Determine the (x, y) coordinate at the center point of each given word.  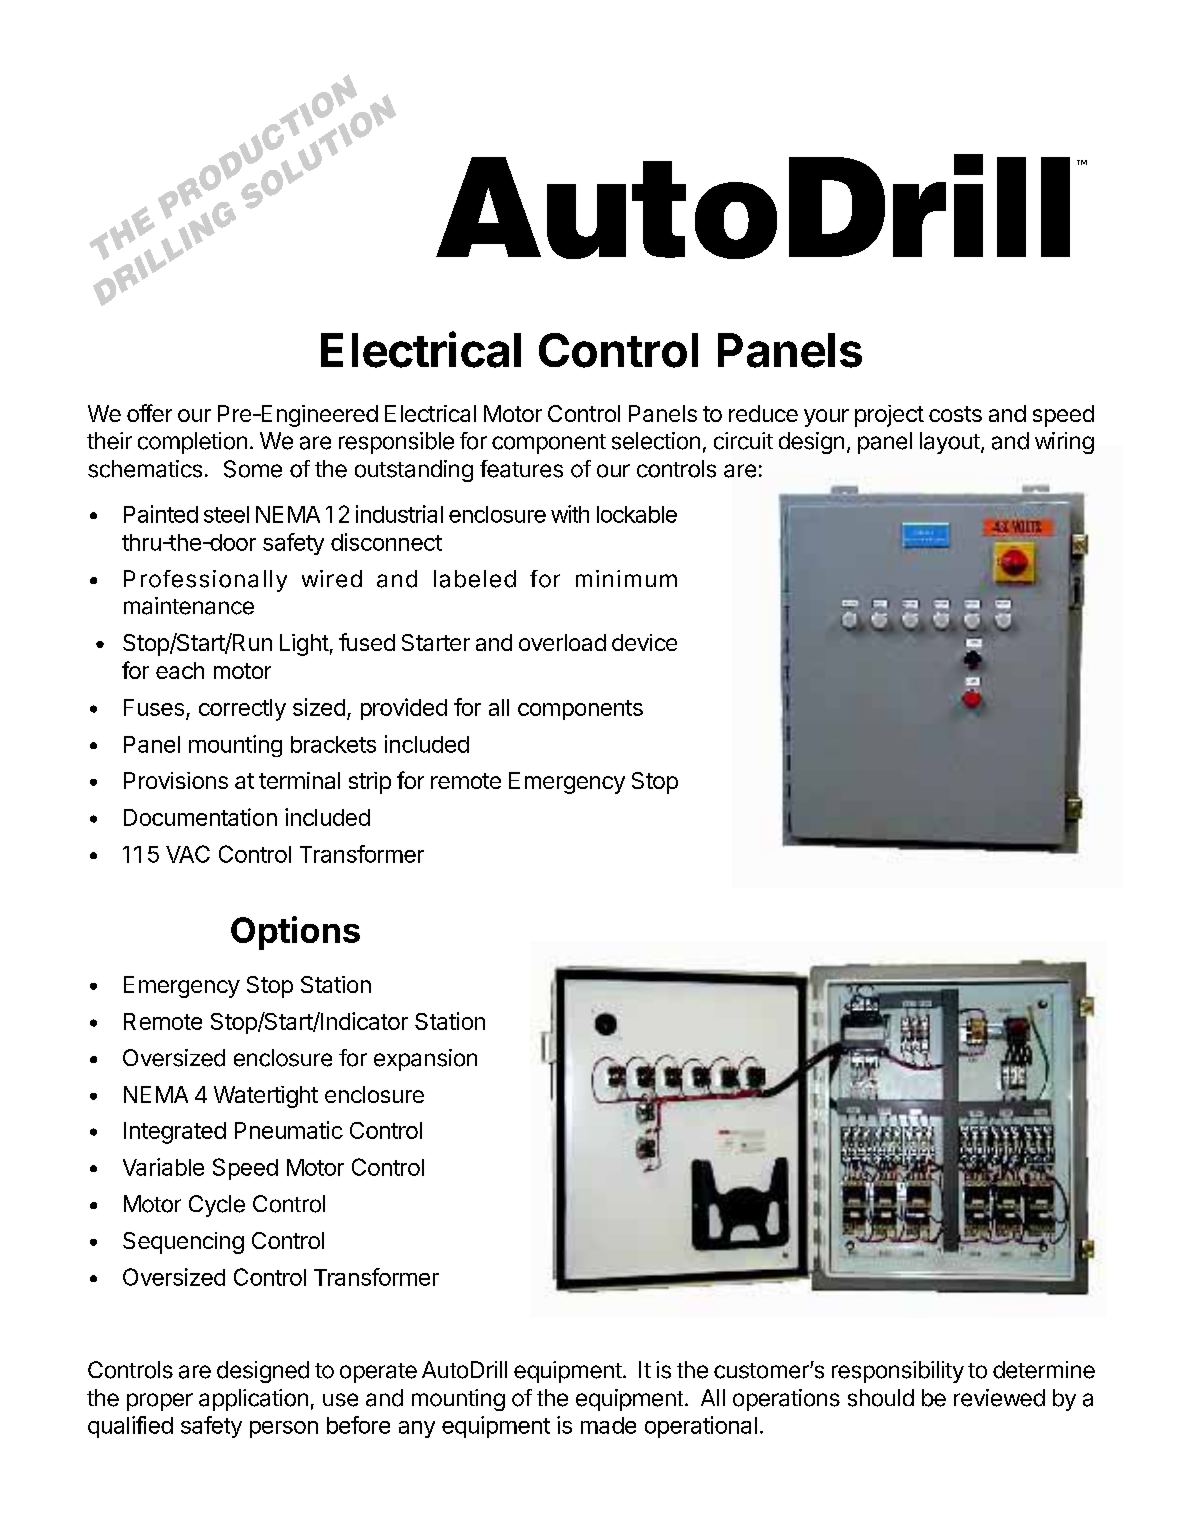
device (644, 642)
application (253, 1400)
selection (656, 441)
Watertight (266, 1097)
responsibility (898, 1372)
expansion (425, 1060)
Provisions (176, 780)
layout (950, 443)
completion (192, 443)
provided (404, 709)
